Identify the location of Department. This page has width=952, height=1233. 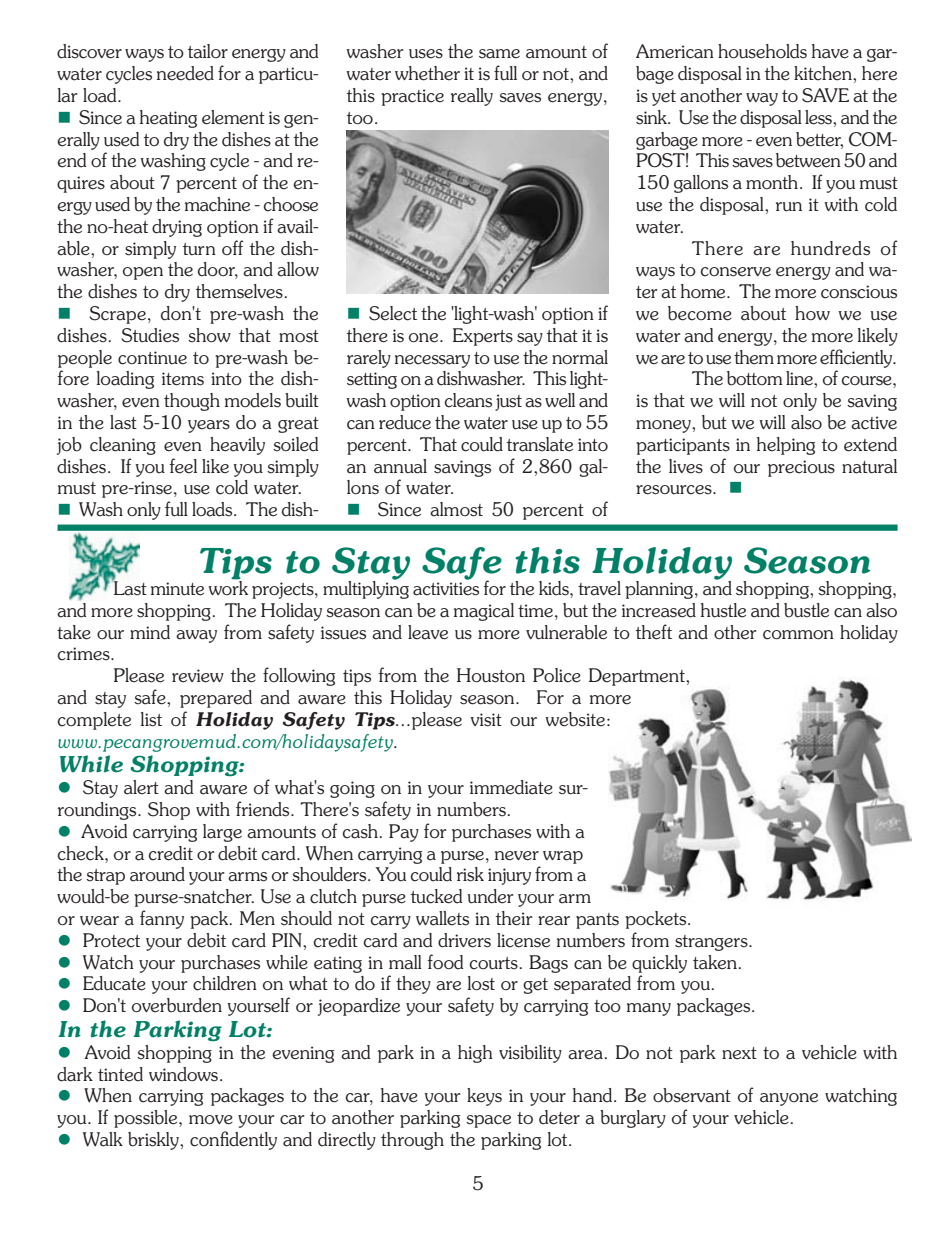
(638, 677).
